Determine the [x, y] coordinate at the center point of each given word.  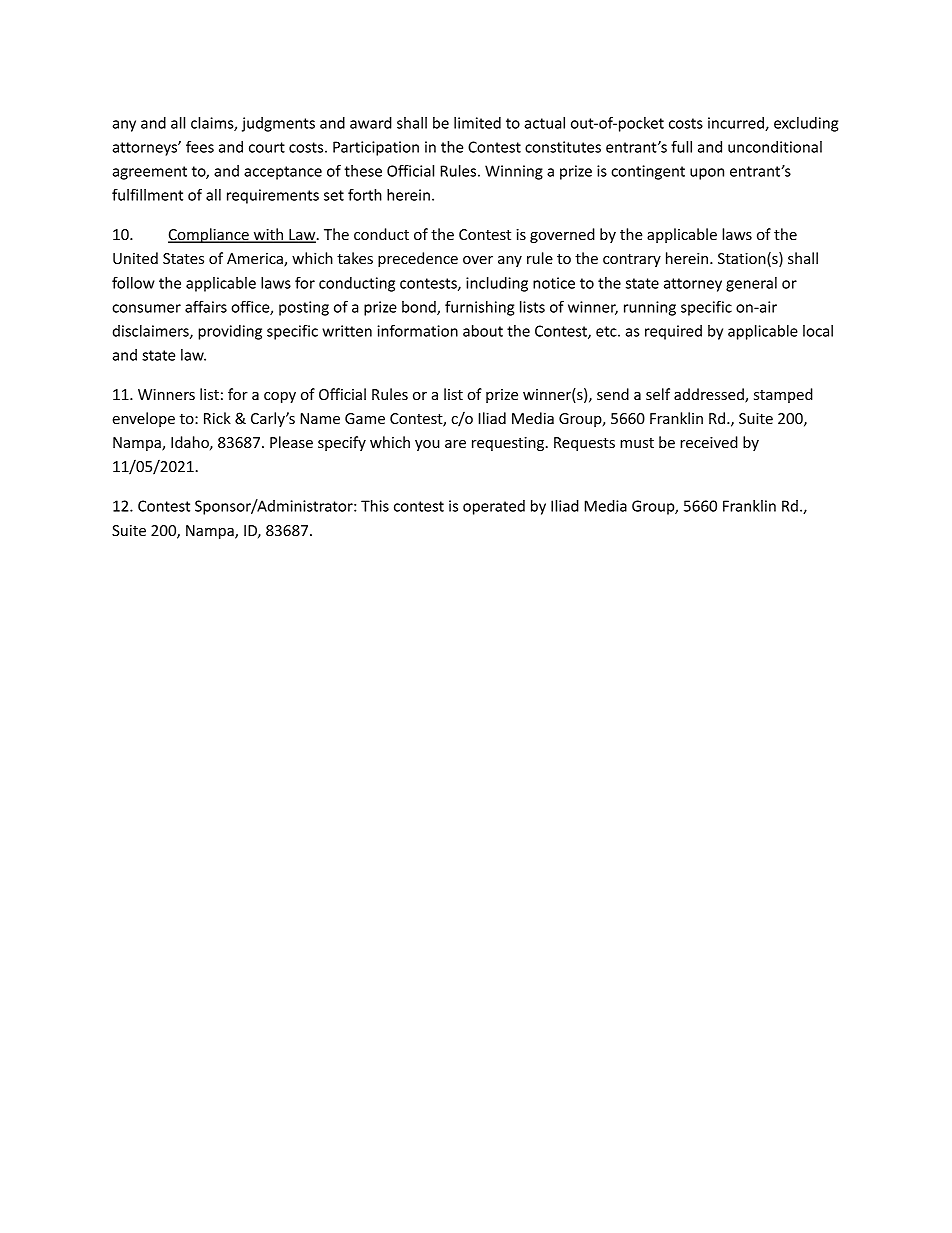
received [709, 442]
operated [494, 507]
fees [200, 147]
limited [477, 123]
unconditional [775, 147]
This [375, 506]
